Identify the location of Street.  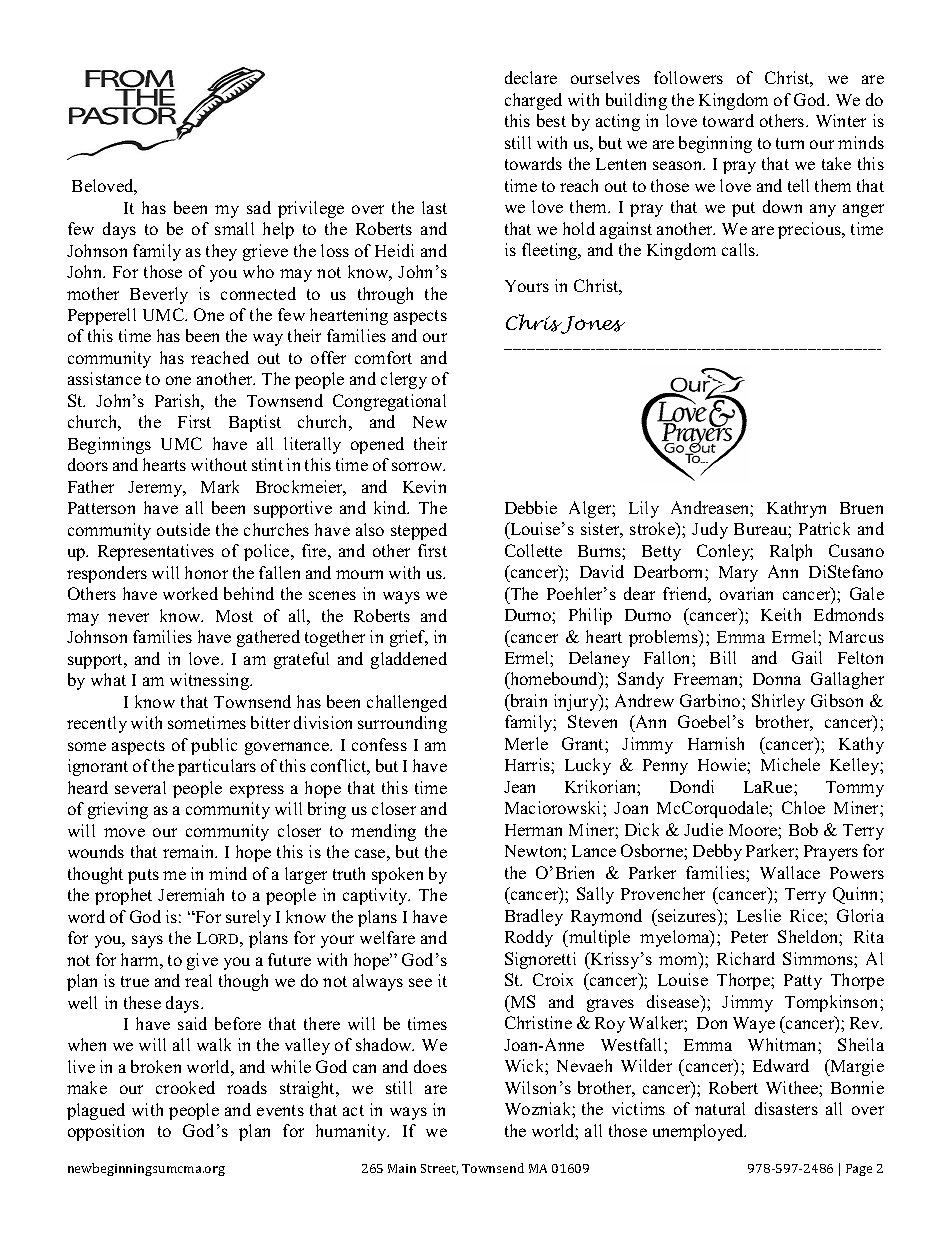
(439, 1169).
